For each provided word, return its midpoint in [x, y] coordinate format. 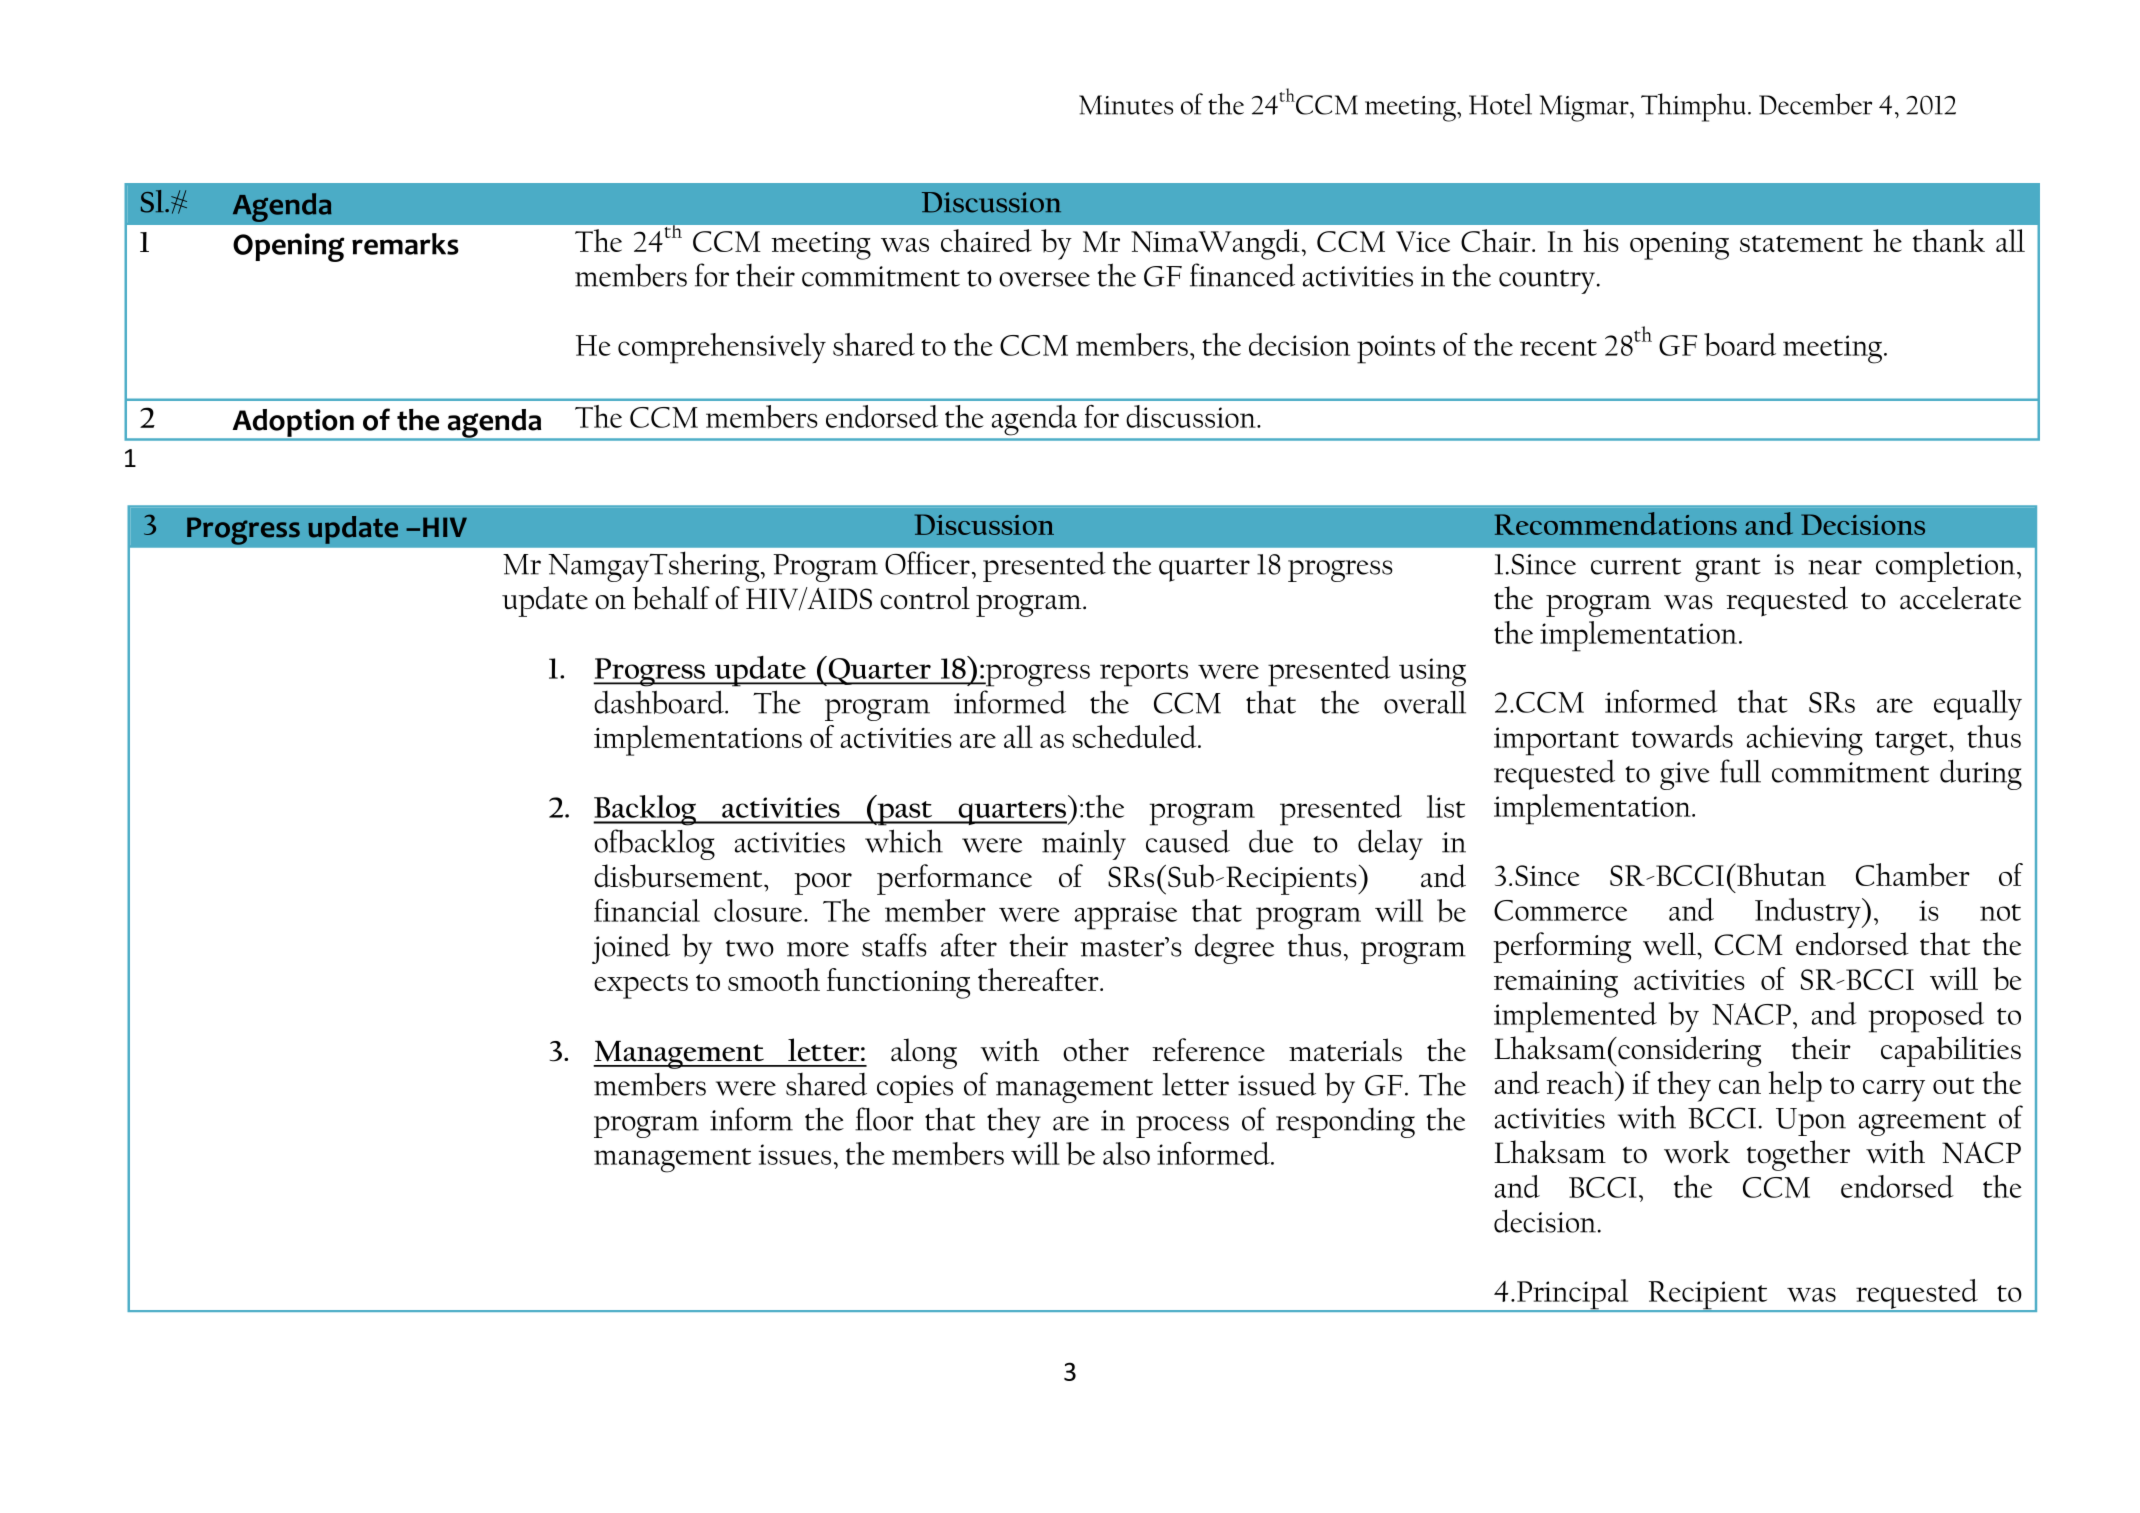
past [905, 813]
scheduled [1135, 736]
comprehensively [722, 348]
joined [631, 949]
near [1835, 567]
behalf [671, 598]
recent [1558, 347]
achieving [1805, 740]
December [1815, 104]
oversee [1044, 279]
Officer [927, 563]
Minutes [1126, 105]
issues [795, 1154]
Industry [1809, 913]
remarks [405, 244]
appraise [1126, 915]
